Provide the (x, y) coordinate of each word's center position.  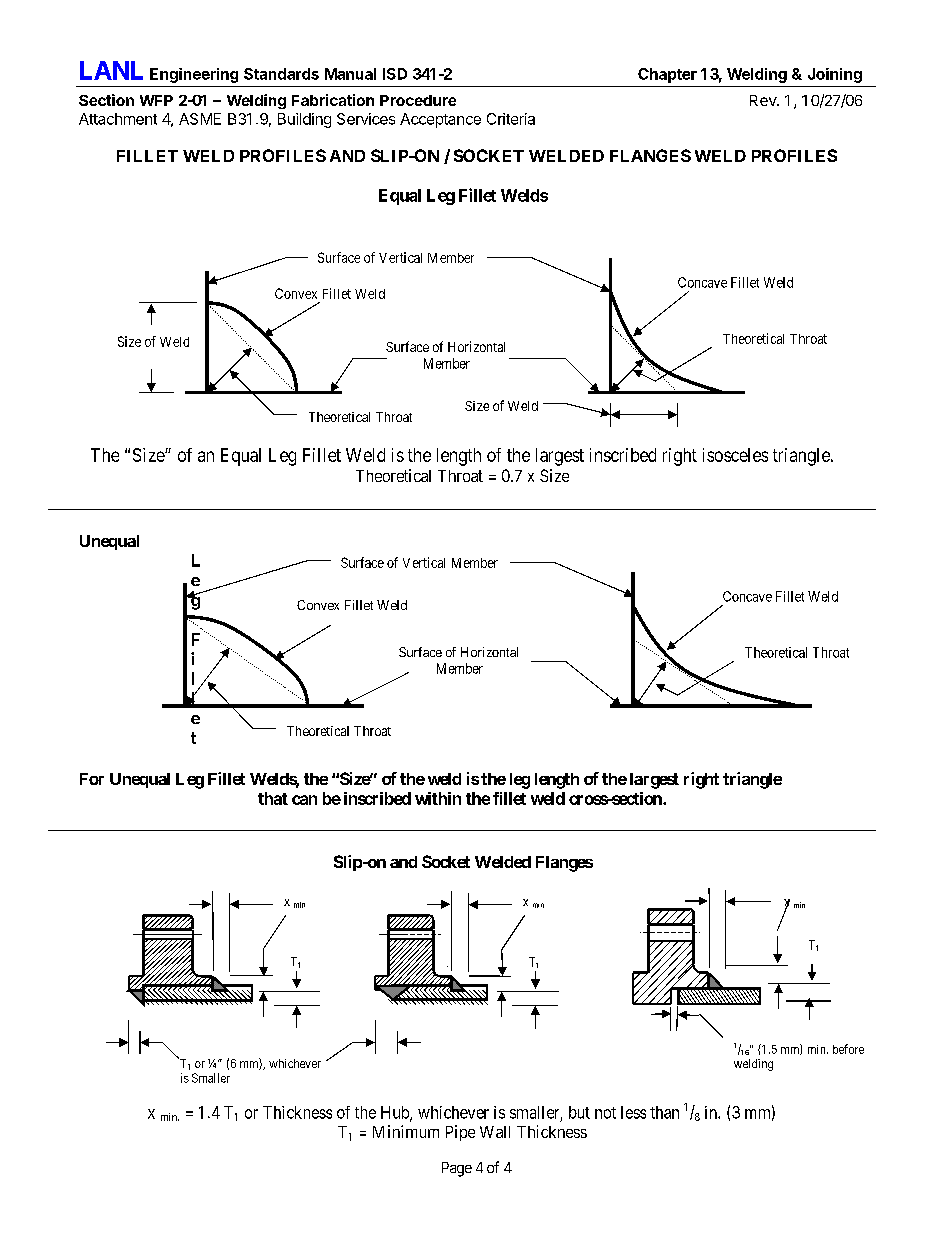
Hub (396, 1113)
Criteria (511, 119)
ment (140, 119)
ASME (200, 119)
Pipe (460, 1133)
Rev (764, 100)
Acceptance (440, 120)
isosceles (735, 455)
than (664, 1112)
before (848, 1049)
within (438, 798)
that (273, 798)
